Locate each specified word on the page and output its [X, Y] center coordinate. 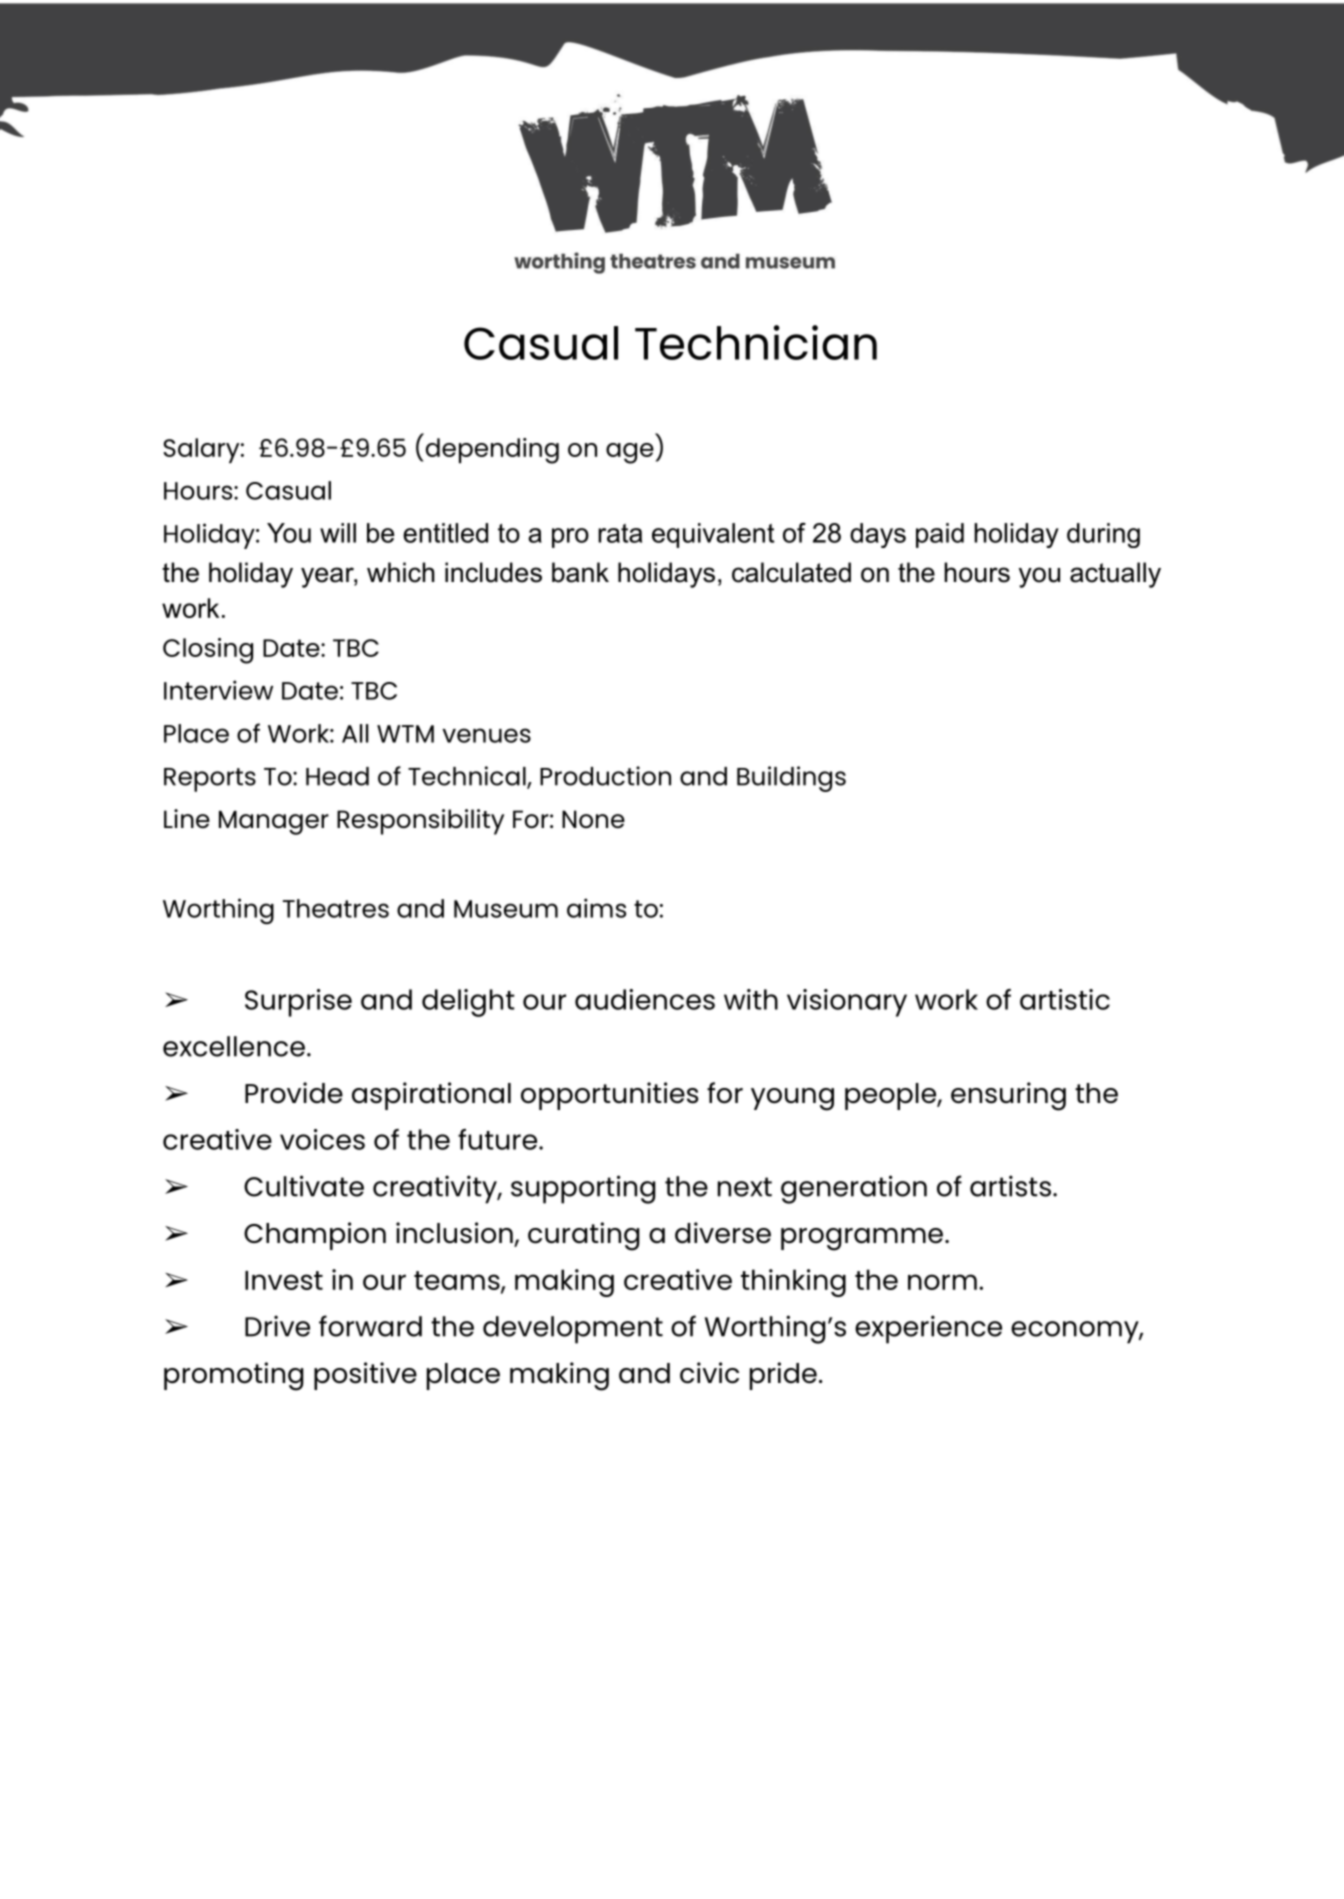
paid [940, 535]
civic [709, 1373]
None [593, 819]
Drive [277, 1326]
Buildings [791, 779]
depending [491, 451]
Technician [756, 342]
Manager [274, 823]
